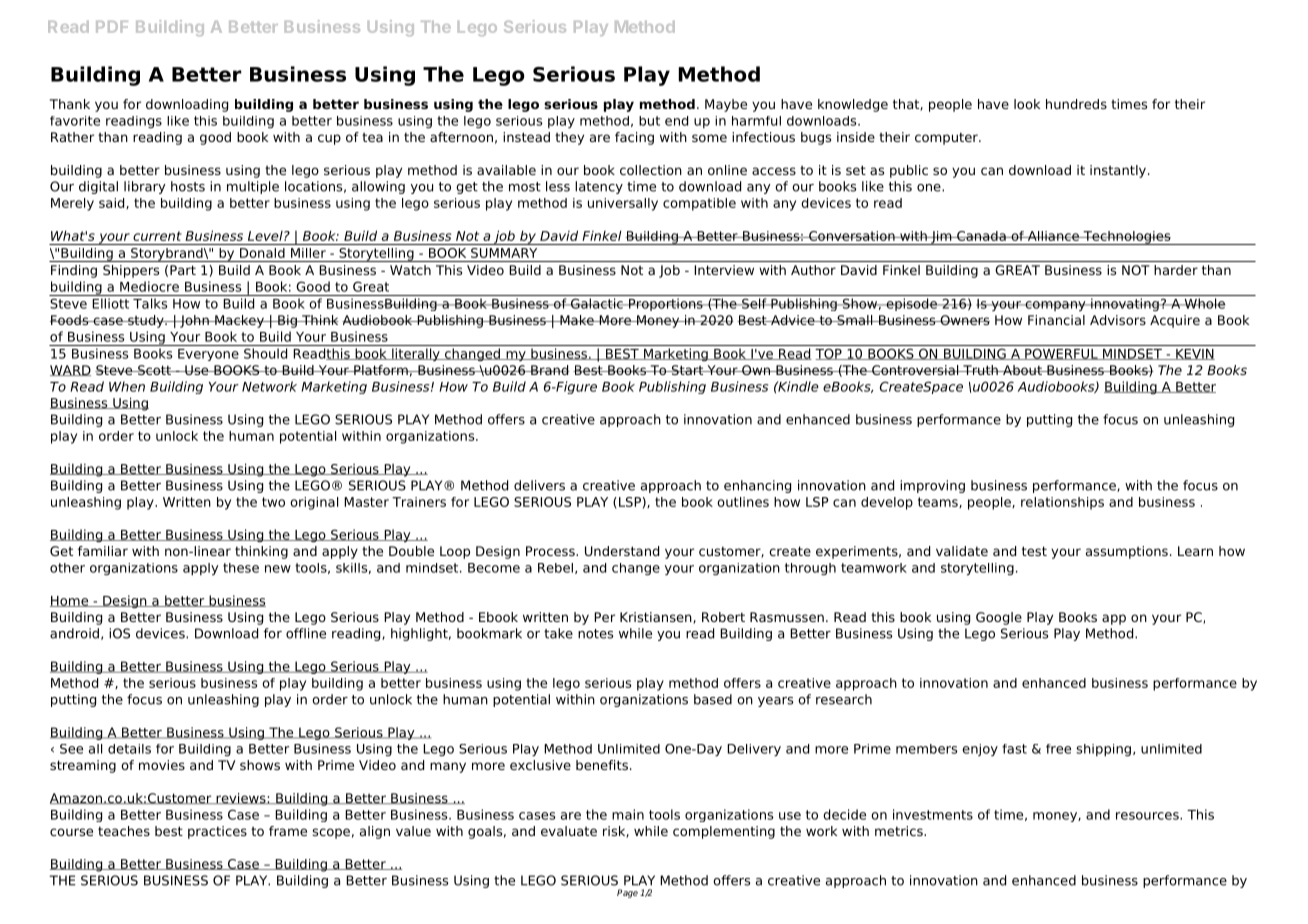 This screenshot has height=924, width=1308. What do you see at coordinates (1062, 503) in the screenshot?
I see `relationships` at bounding box center [1062, 503].
